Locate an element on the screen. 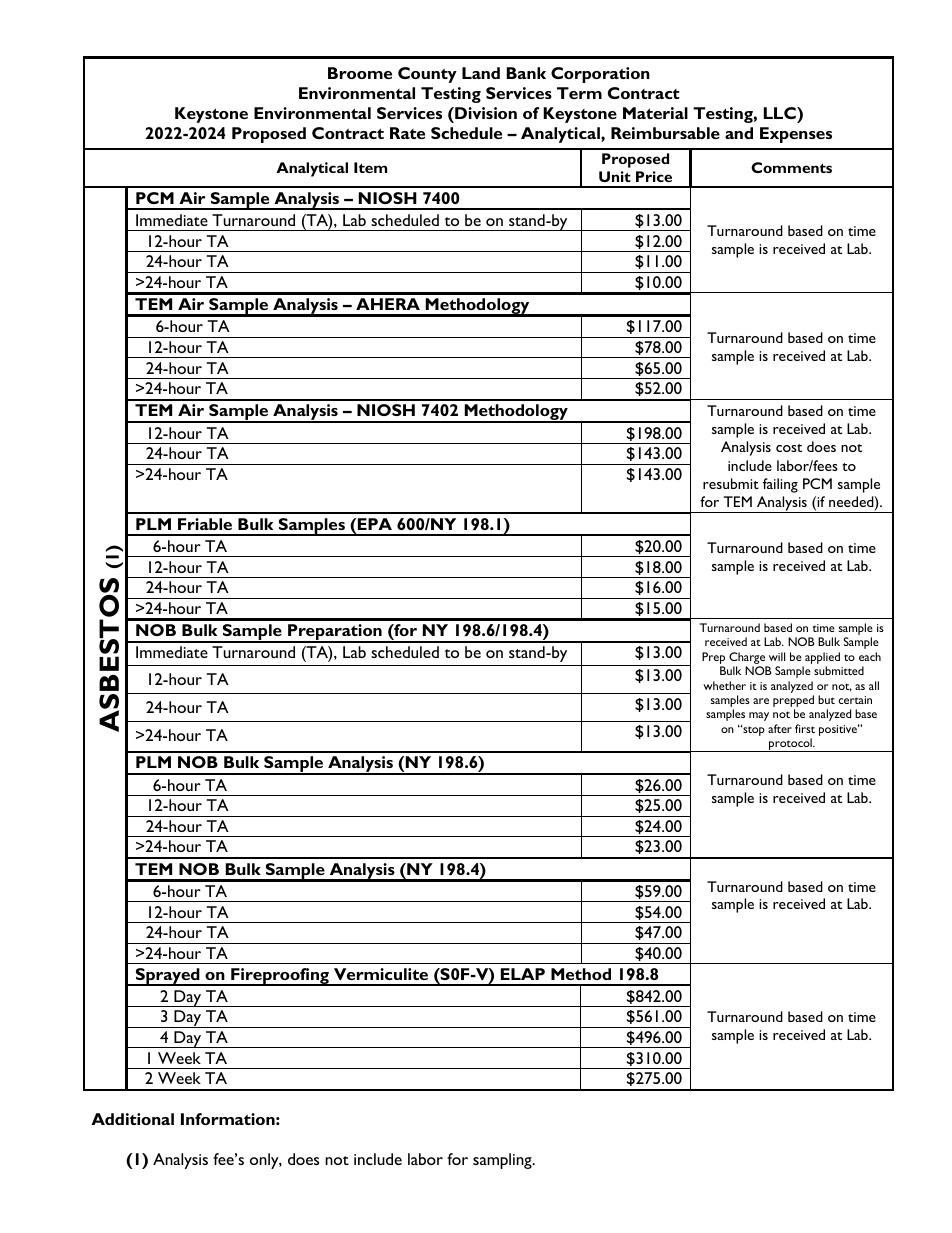  Friable is located at coordinates (205, 524).
